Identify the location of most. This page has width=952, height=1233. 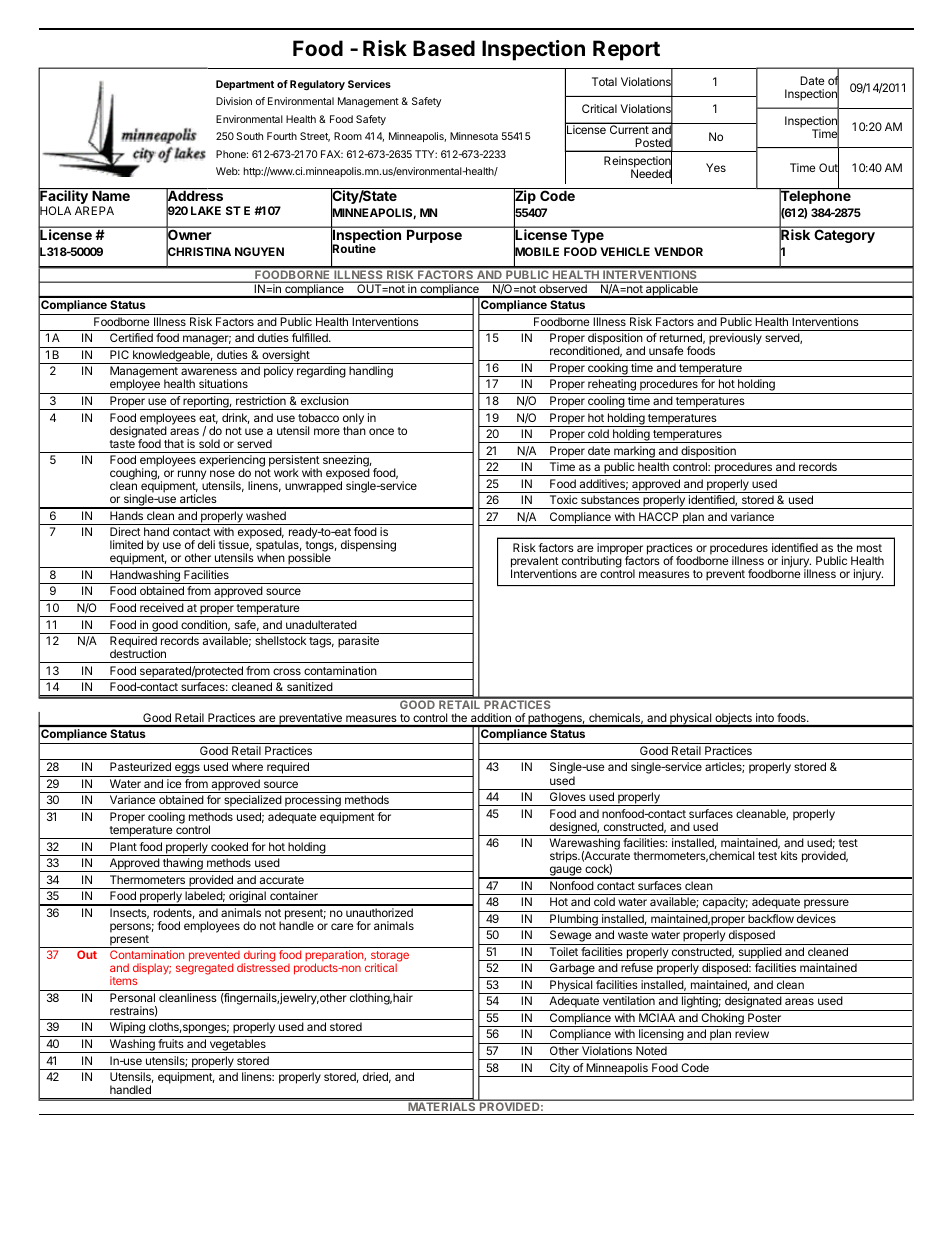
(869, 548).
